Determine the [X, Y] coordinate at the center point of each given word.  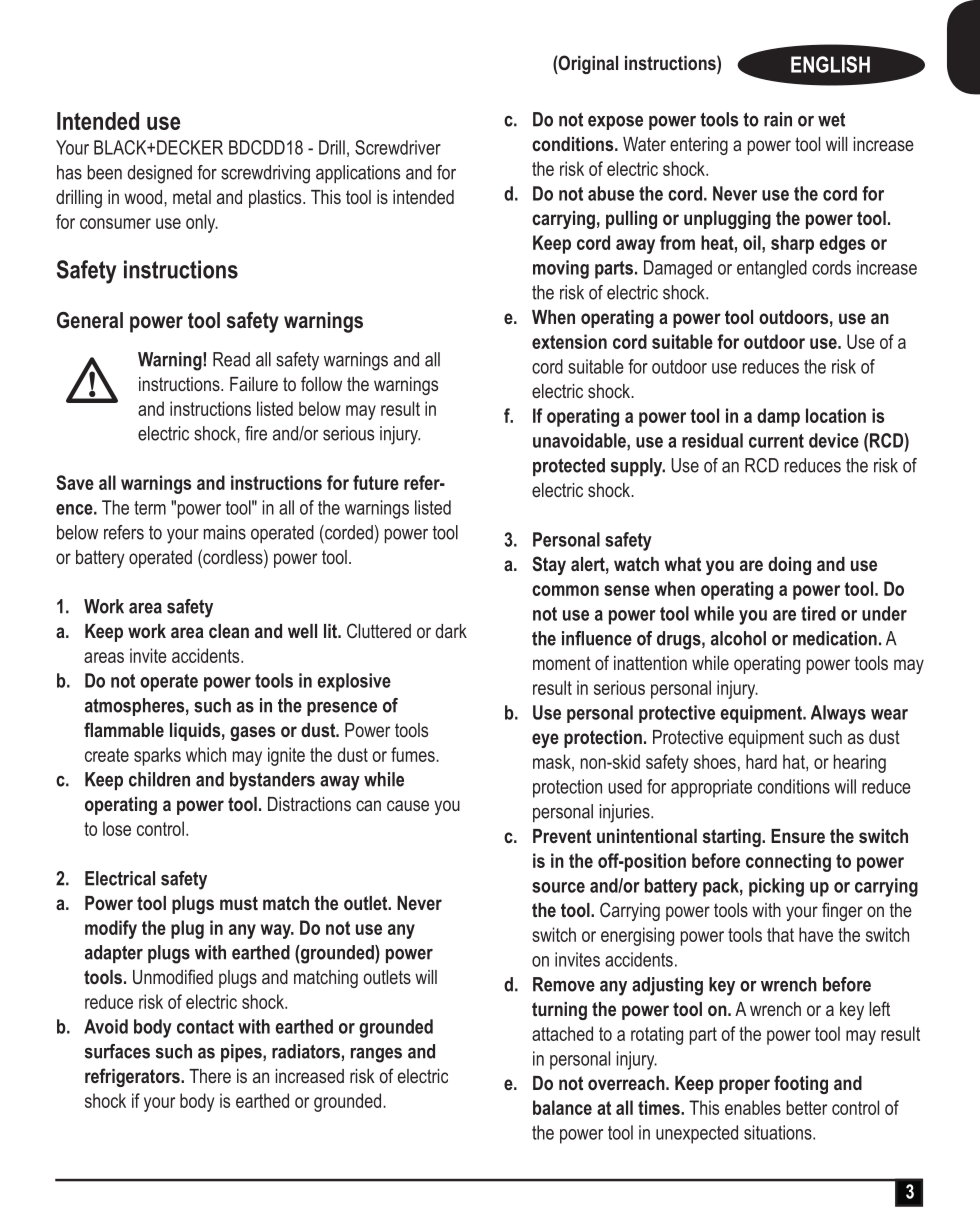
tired [818, 613]
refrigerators [133, 1077]
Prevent [562, 836]
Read [231, 359]
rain [778, 119]
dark [451, 631]
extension [569, 341]
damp [778, 417]
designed [160, 174]
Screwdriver [398, 147]
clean [229, 631]
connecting [788, 862]
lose [117, 828]
